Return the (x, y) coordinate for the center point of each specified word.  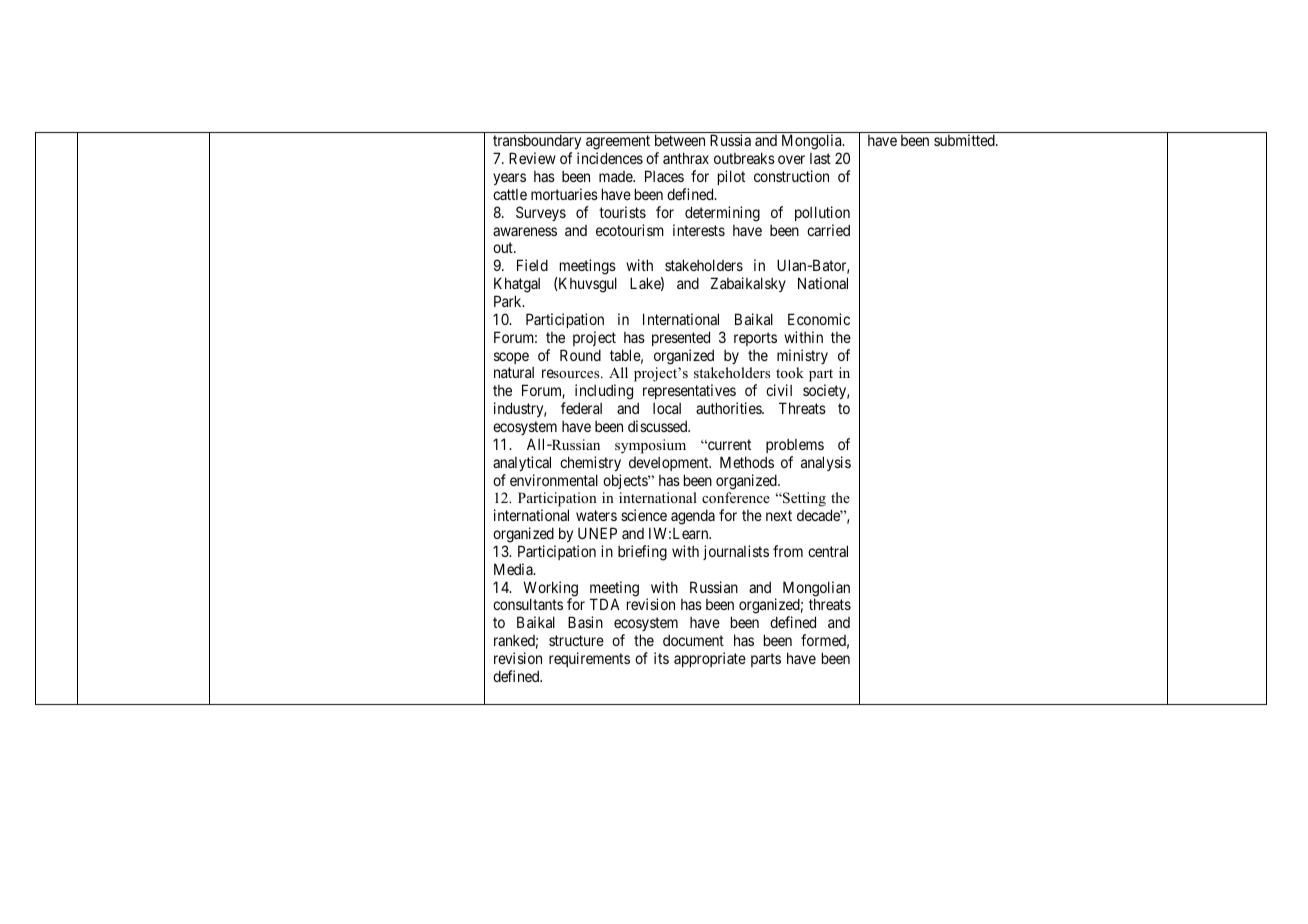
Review (532, 158)
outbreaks (744, 158)
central (828, 551)
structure (576, 640)
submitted (965, 140)
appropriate (710, 659)
